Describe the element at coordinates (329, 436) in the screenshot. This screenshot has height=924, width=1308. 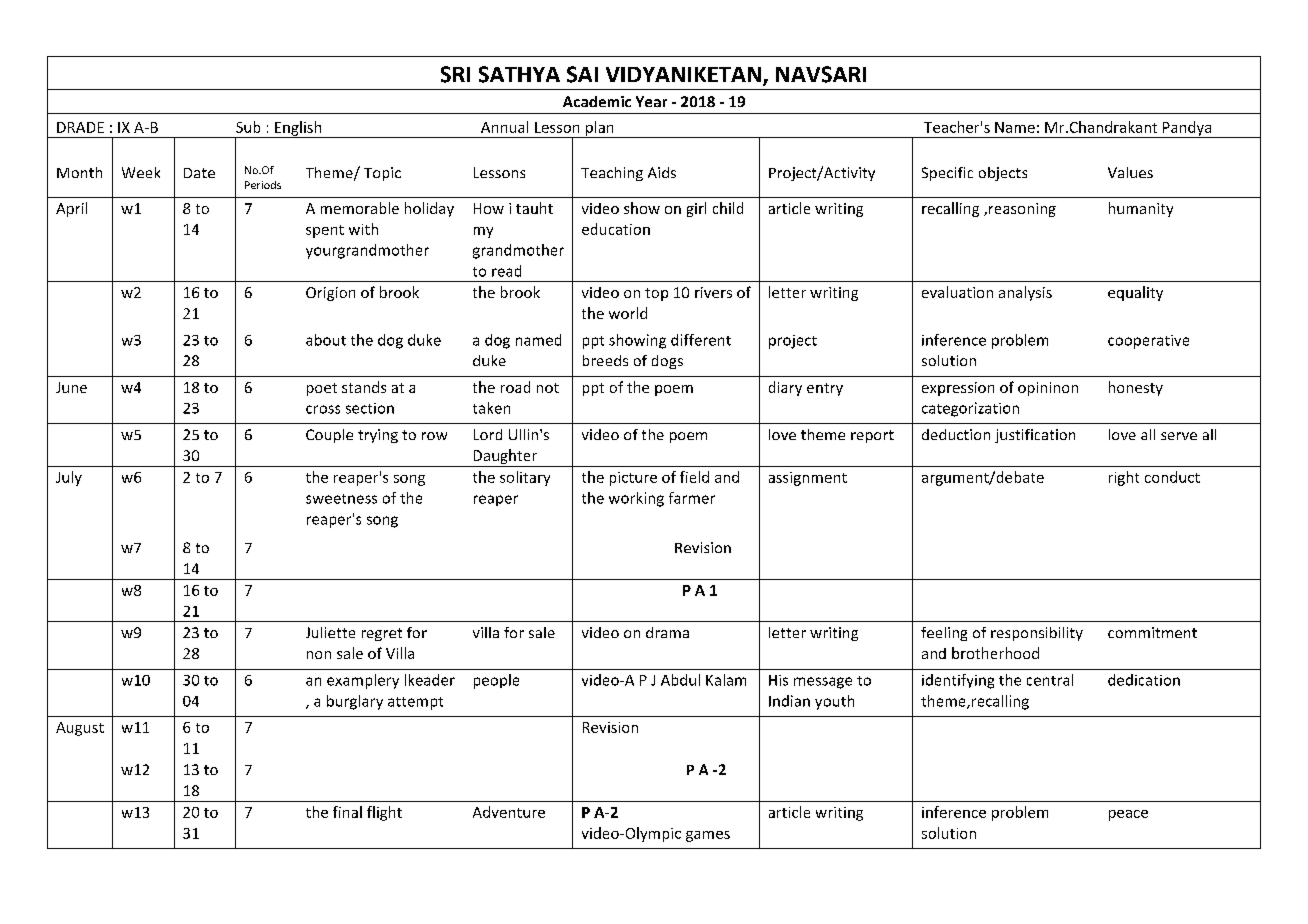
I see `Couple` at that location.
